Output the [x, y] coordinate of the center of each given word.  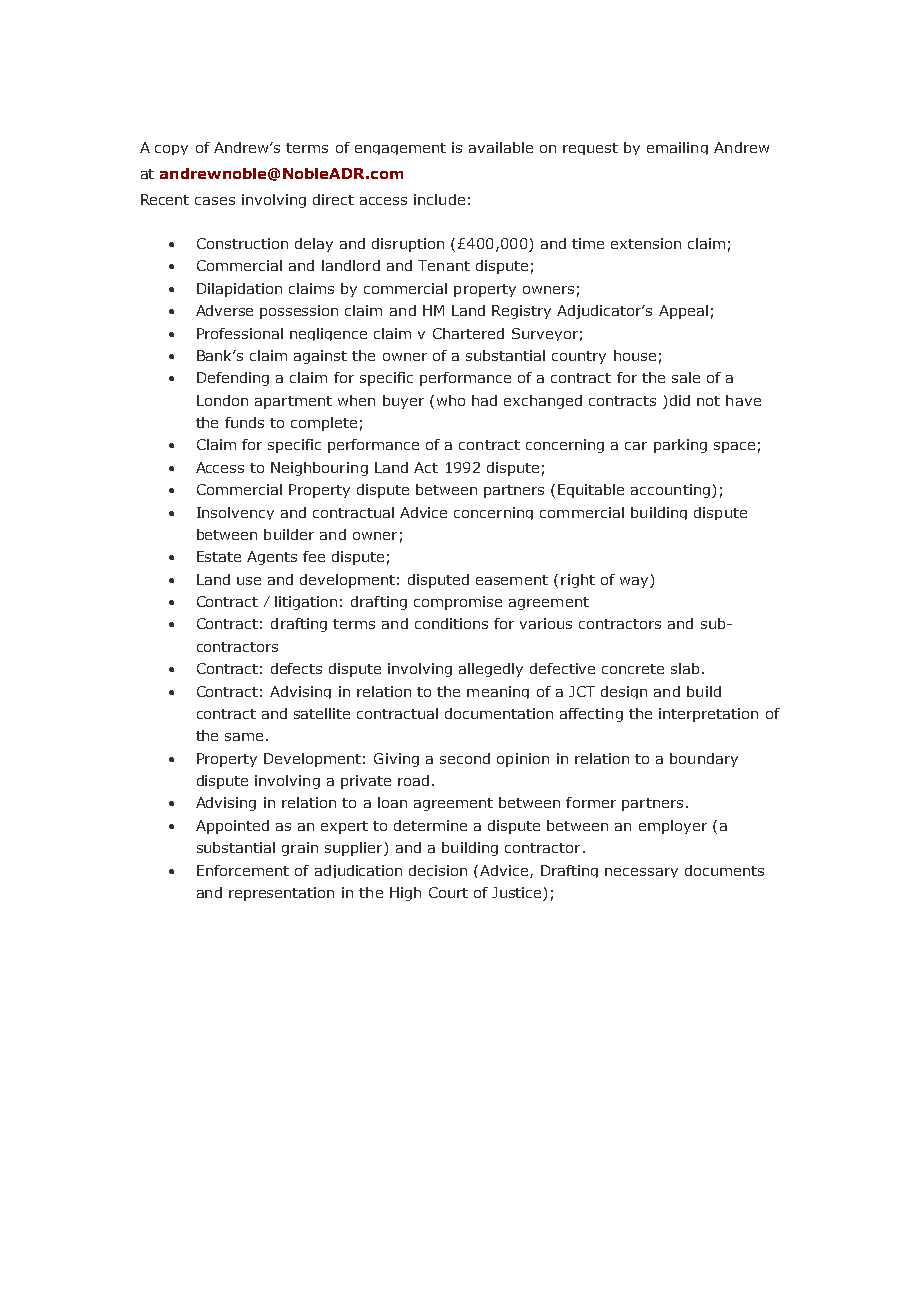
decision [438, 870]
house [635, 355]
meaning [498, 692]
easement [512, 580]
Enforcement [243, 870]
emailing [677, 148]
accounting [670, 491]
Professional [240, 333]
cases [215, 201]
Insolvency [235, 513]
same [244, 737]
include [439, 199]
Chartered [468, 333]
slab [685, 668]
